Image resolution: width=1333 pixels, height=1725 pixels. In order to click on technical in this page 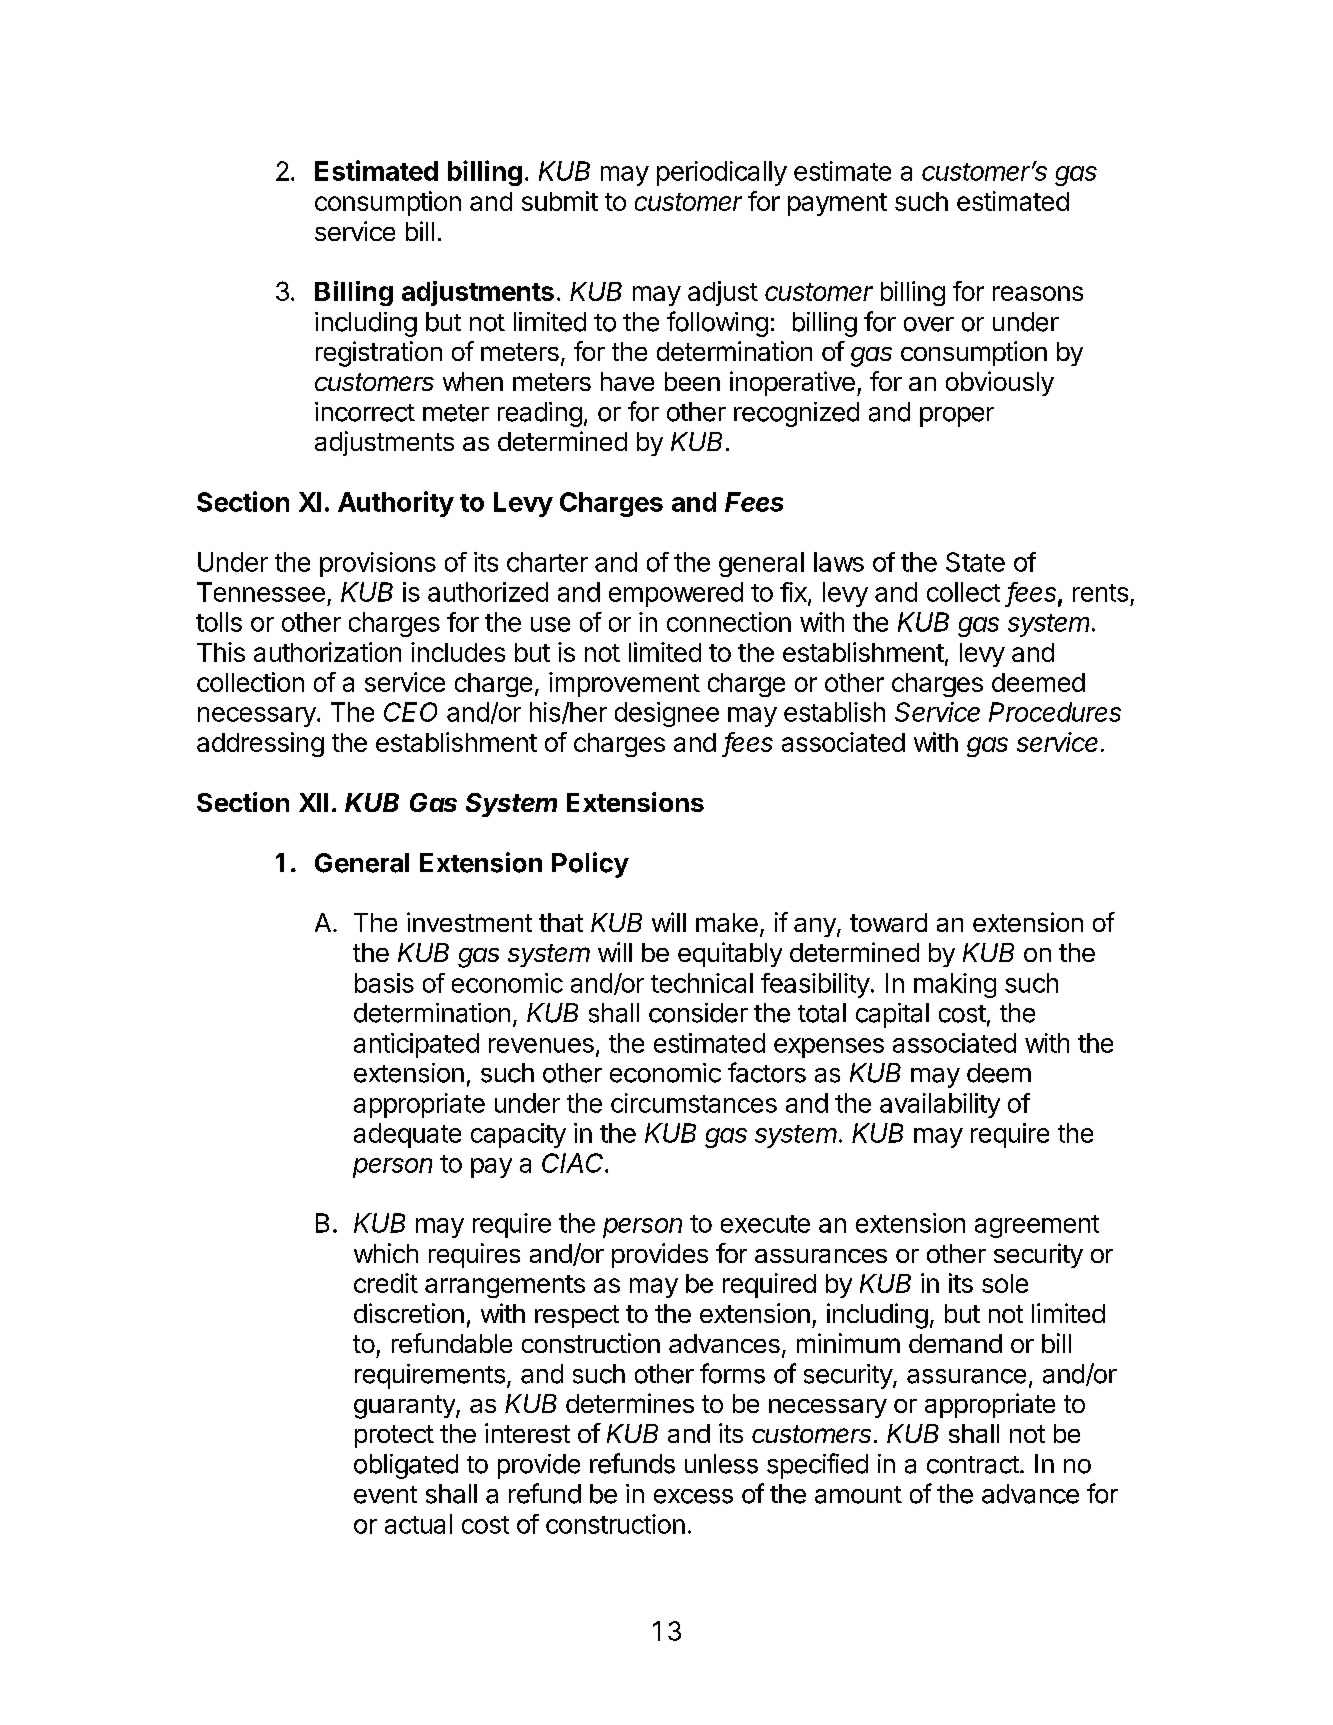, I will do `click(702, 983)`.
